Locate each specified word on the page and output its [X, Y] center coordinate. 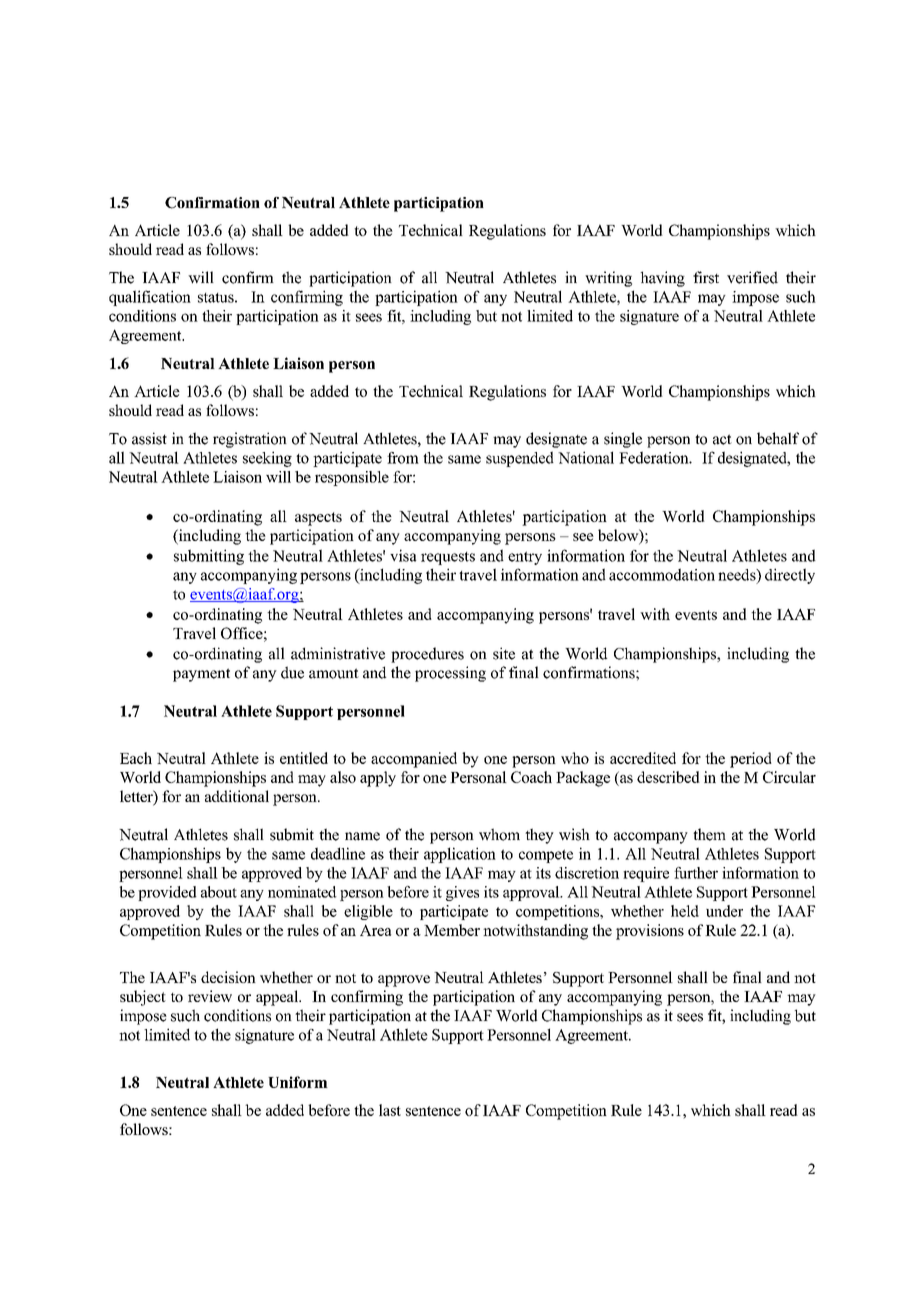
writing [608, 279]
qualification [150, 298]
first [706, 277]
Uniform [298, 1082]
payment [201, 675]
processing [450, 674]
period [751, 760]
